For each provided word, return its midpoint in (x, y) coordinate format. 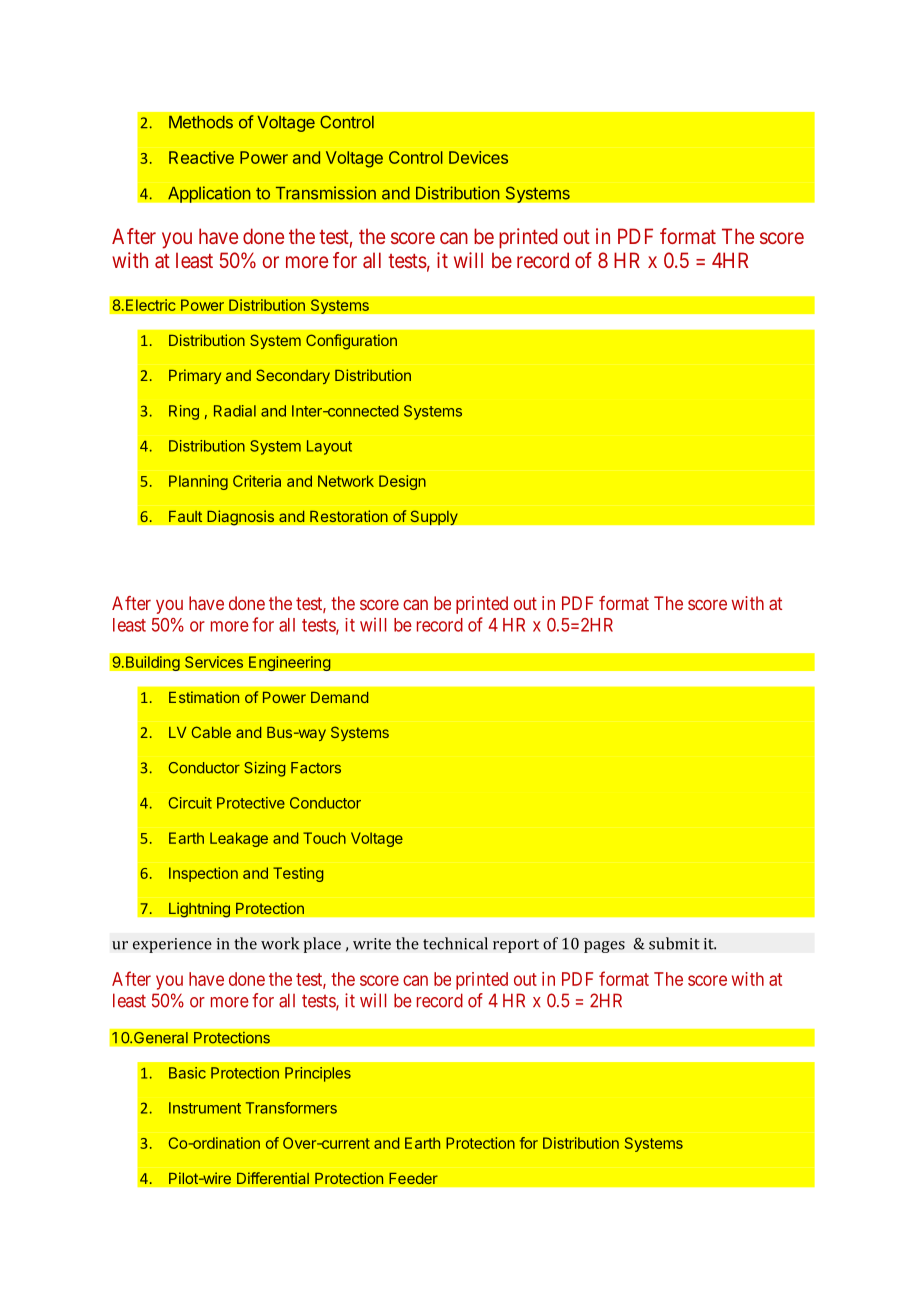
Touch (324, 838)
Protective (251, 803)
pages (604, 947)
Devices (478, 157)
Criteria (257, 481)
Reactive (201, 157)
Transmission (325, 193)
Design (402, 482)
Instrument (205, 1108)
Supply (434, 517)
